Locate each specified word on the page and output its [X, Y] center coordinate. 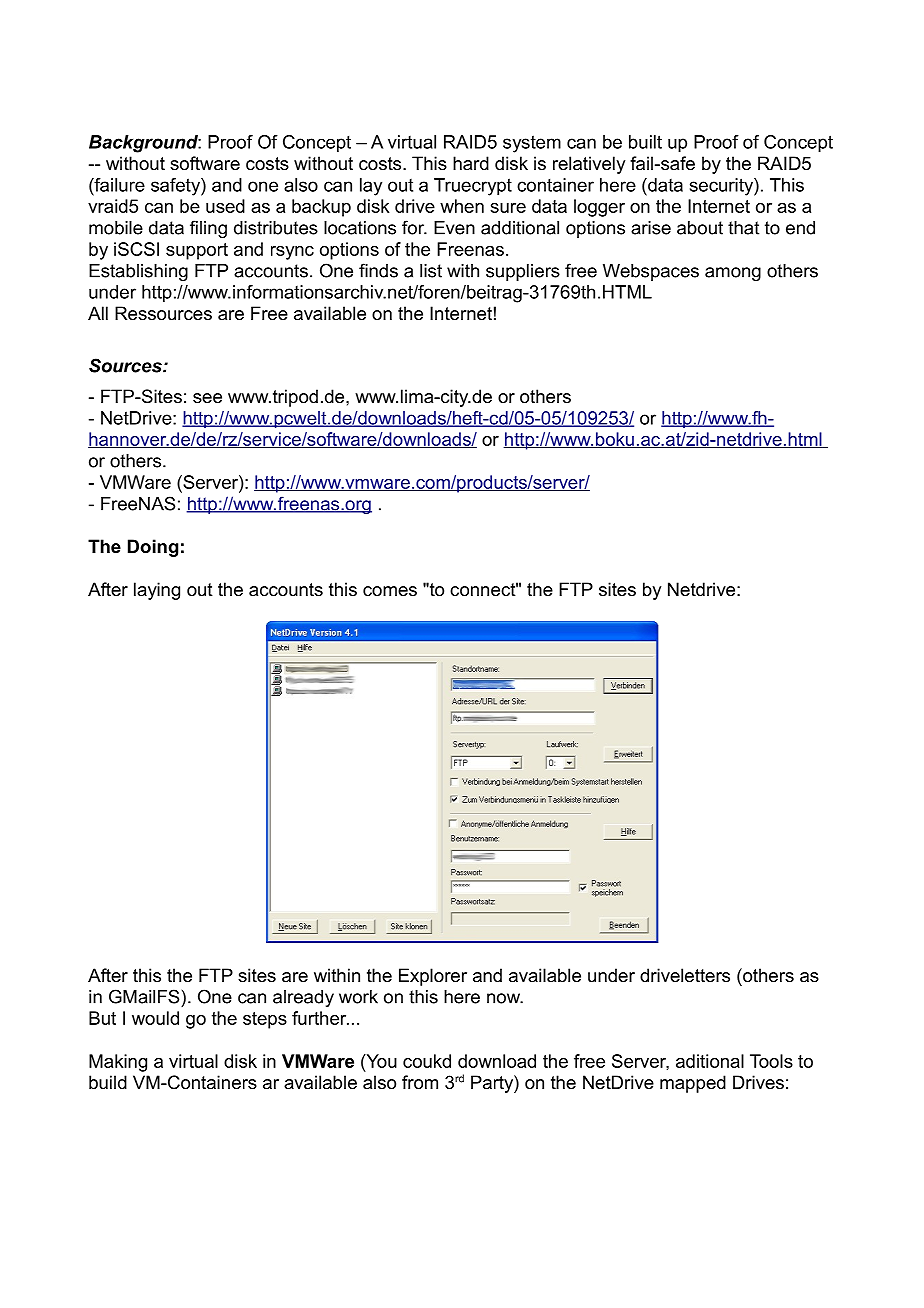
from [420, 1082]
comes [390, 591]
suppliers [523, 272]
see [207, 398]
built [645, 142]
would [155, 1018]
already [303, 998]
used [225, 206]
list [431, 271]
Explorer [433, 977]
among [733, 274]
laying [157, 591]
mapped [693, 1084]
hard [471, 163]
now [505, 998]
